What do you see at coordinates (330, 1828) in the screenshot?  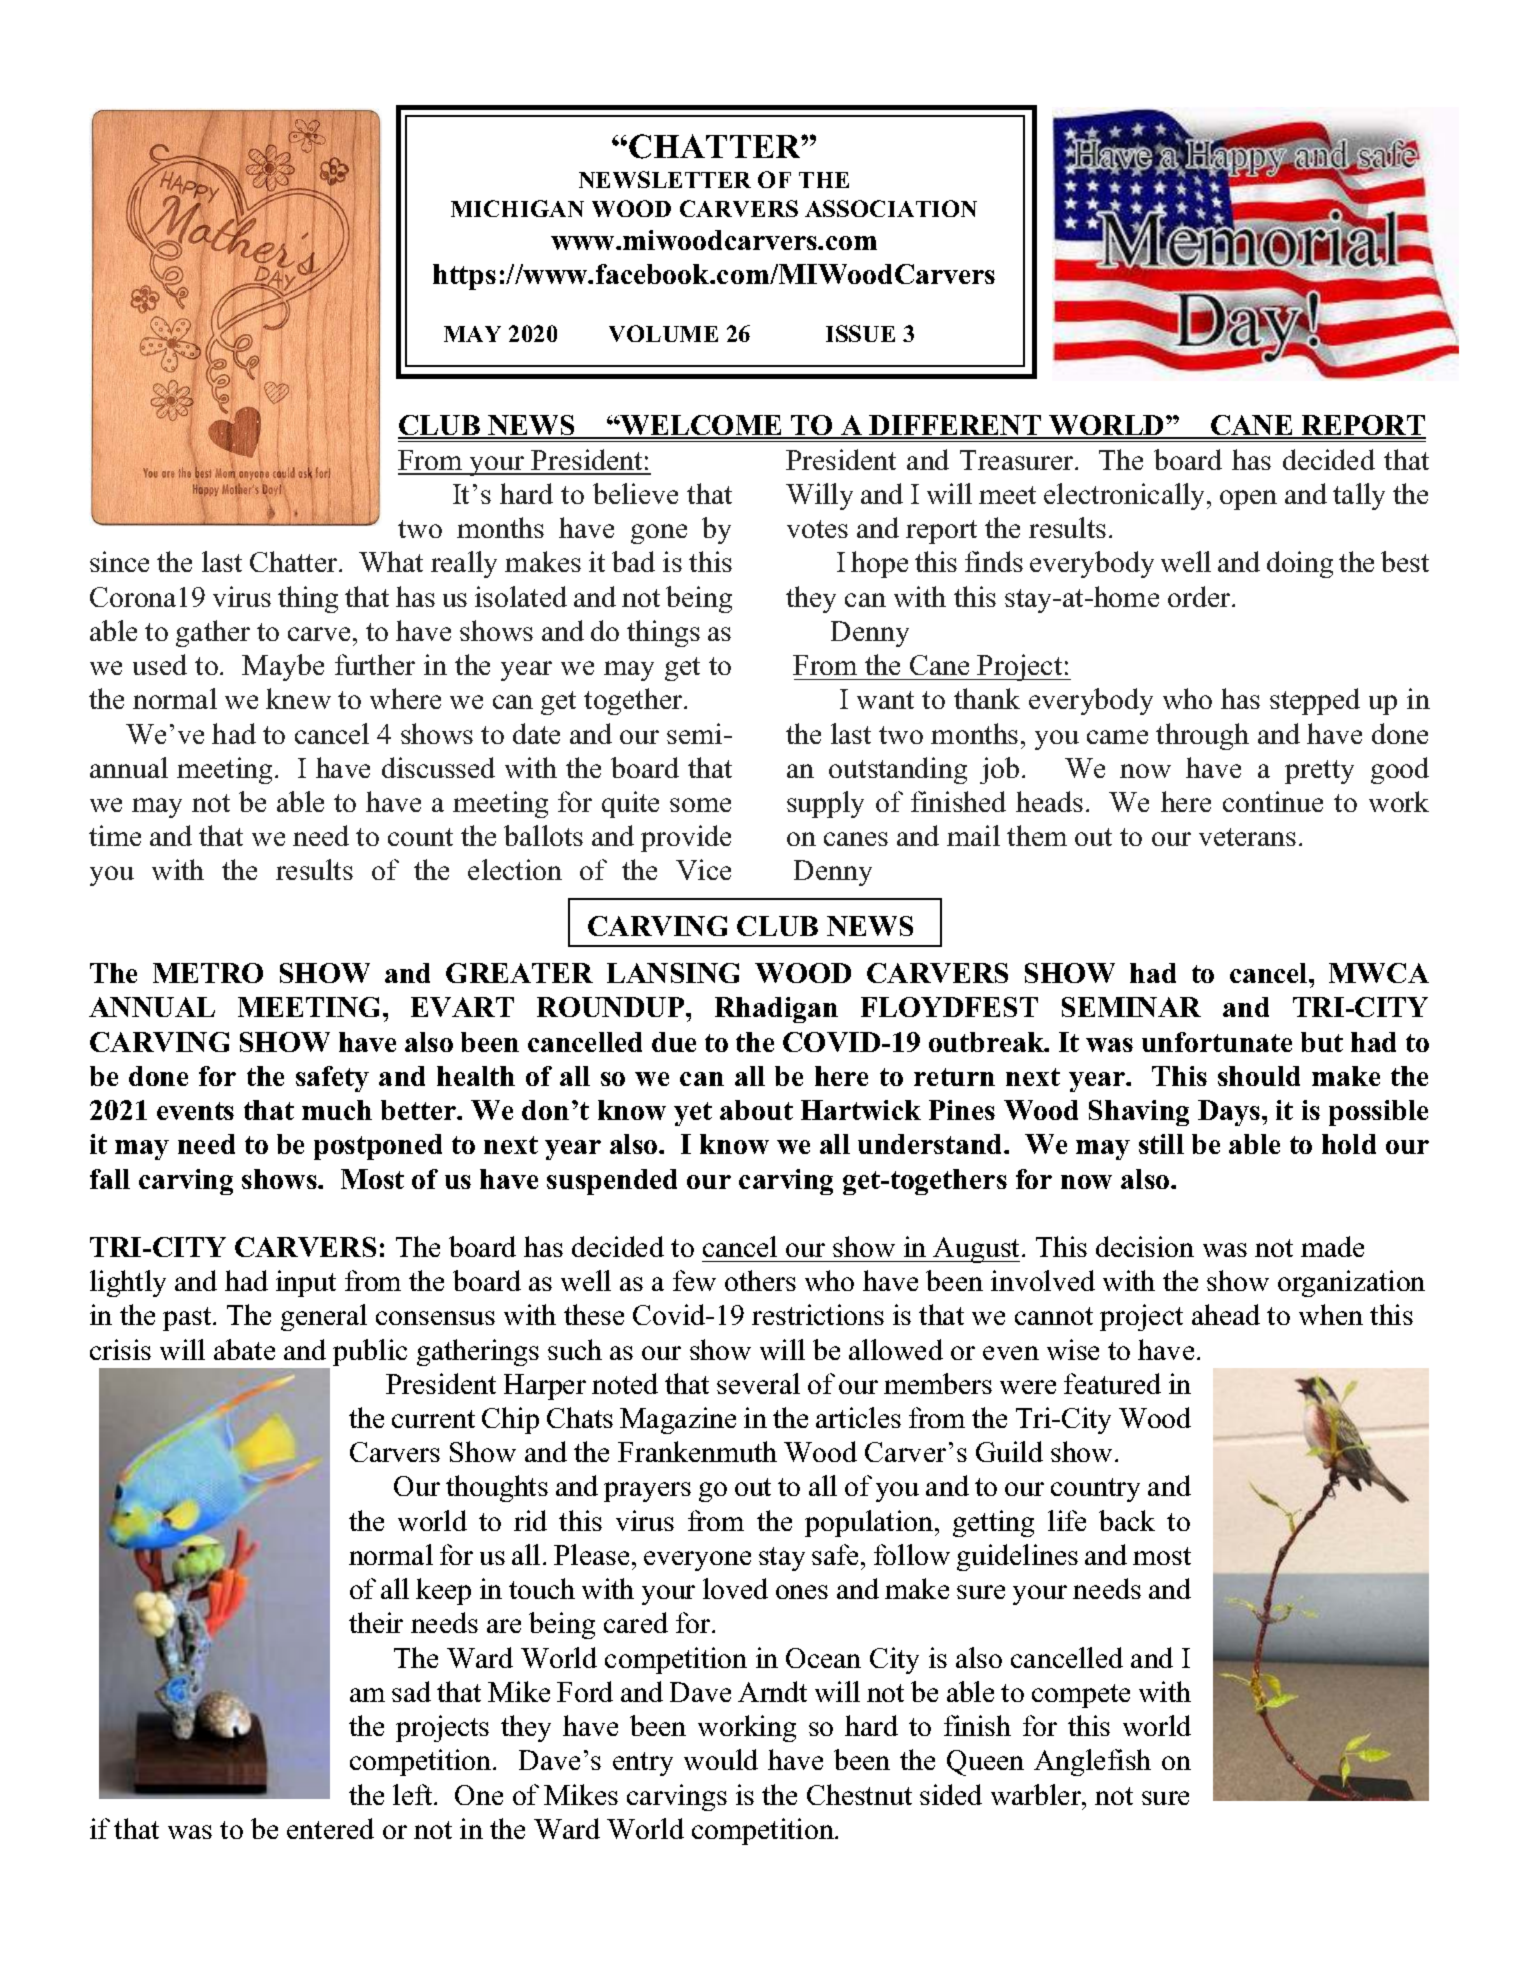 I see `entered` at bounding box center [330, 1828].
